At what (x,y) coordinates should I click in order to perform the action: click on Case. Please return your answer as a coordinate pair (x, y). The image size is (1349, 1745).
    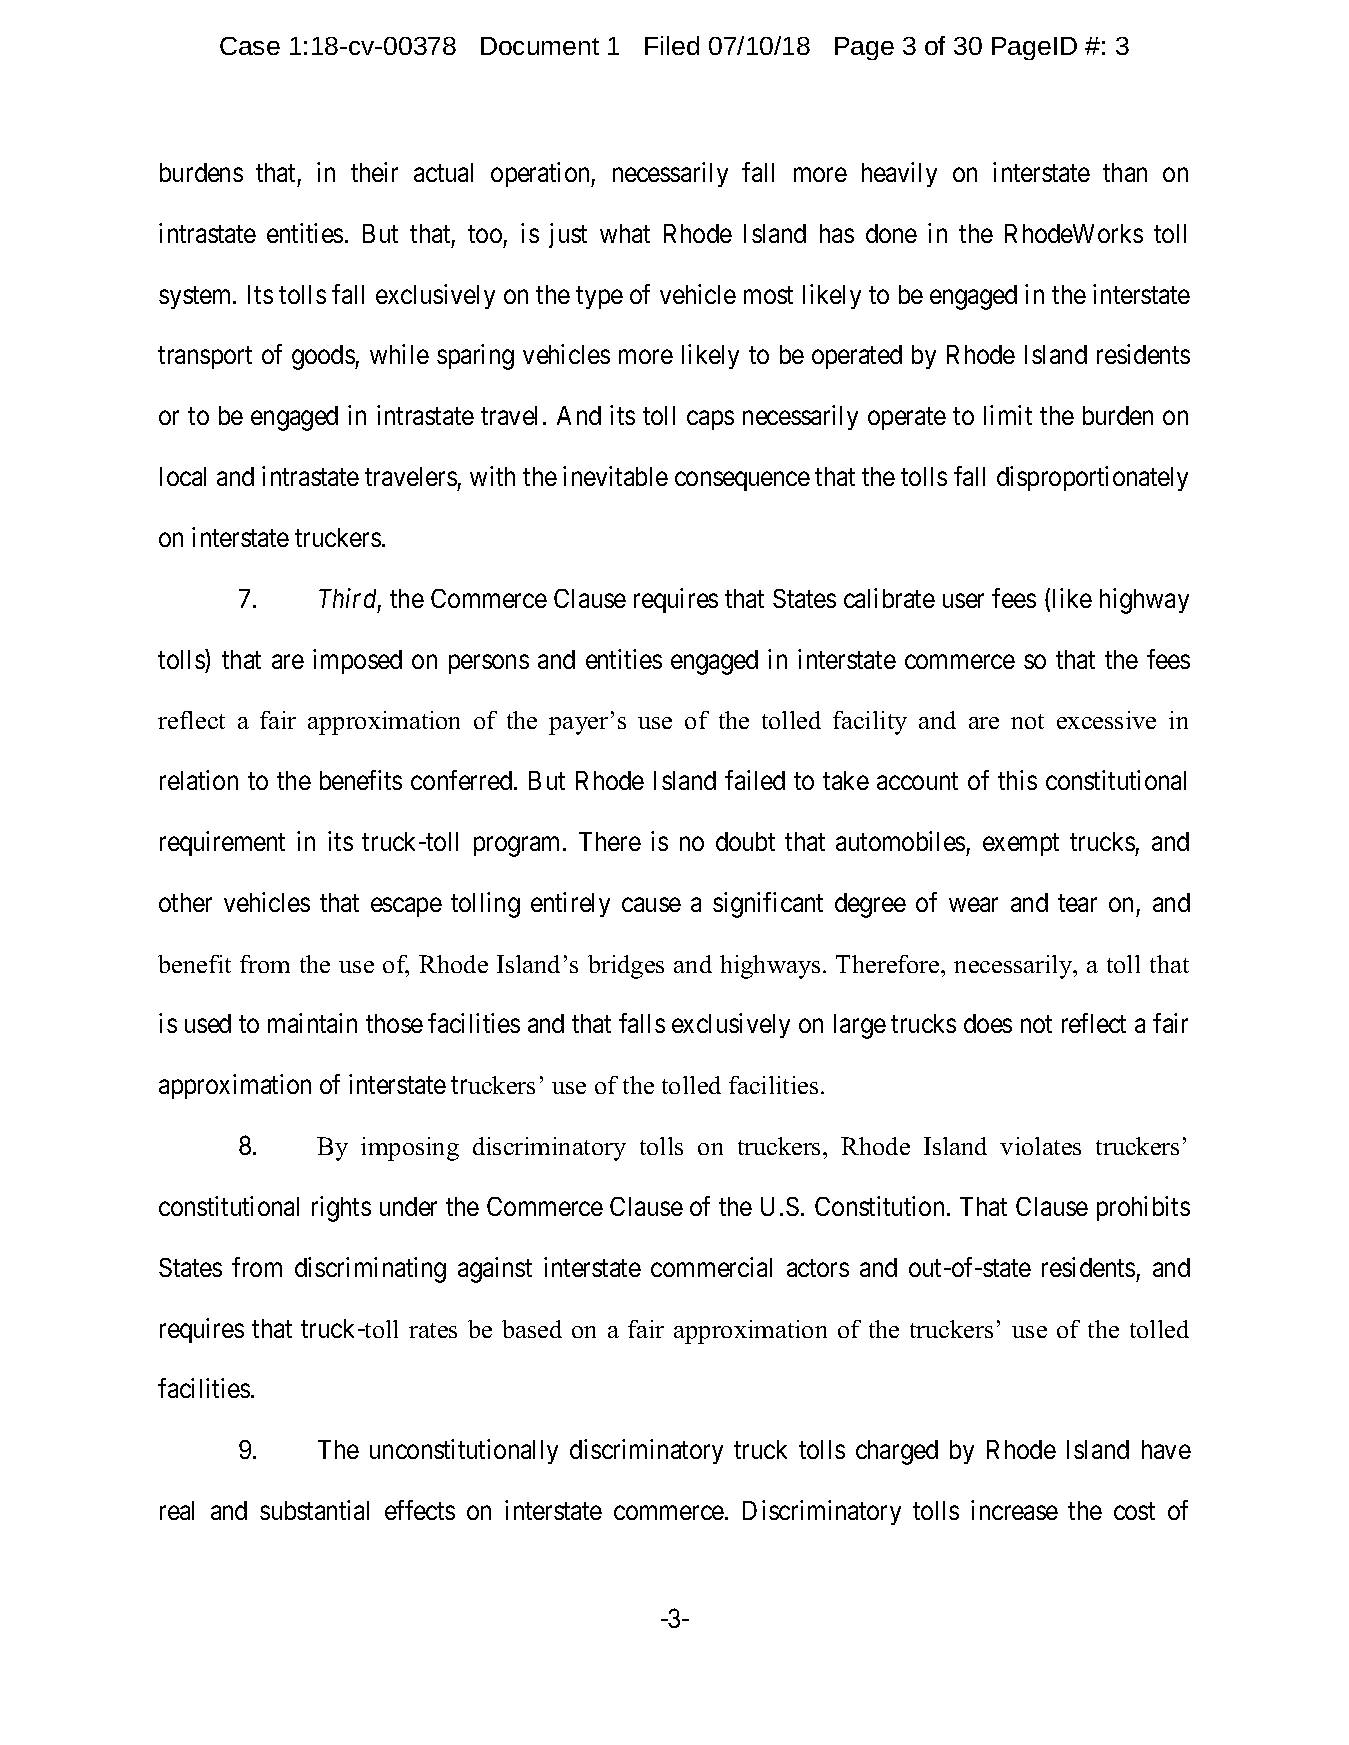
    Looking at the image, I should click on (250, 46).
